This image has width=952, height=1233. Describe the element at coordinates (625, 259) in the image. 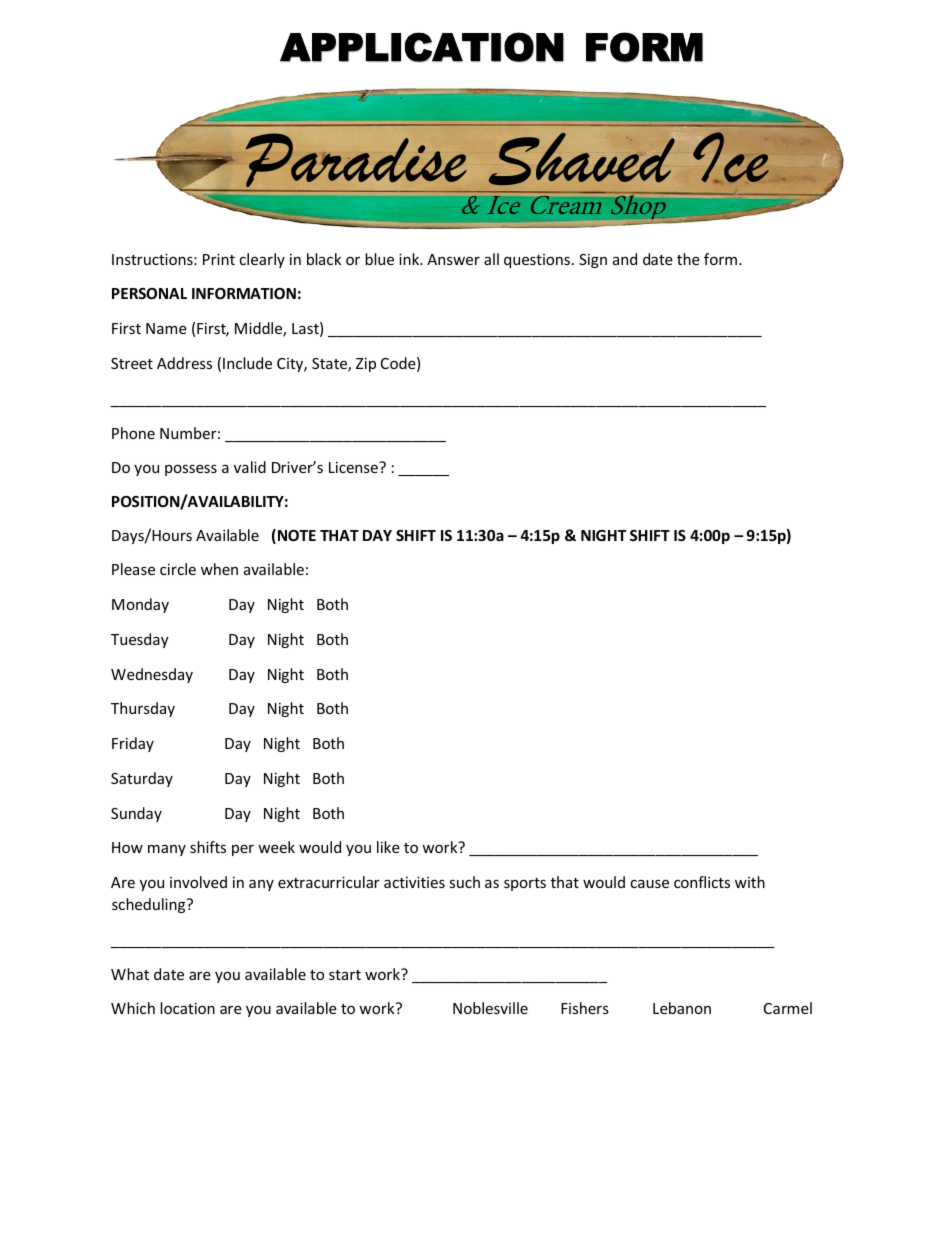

I see `and` at that location.
